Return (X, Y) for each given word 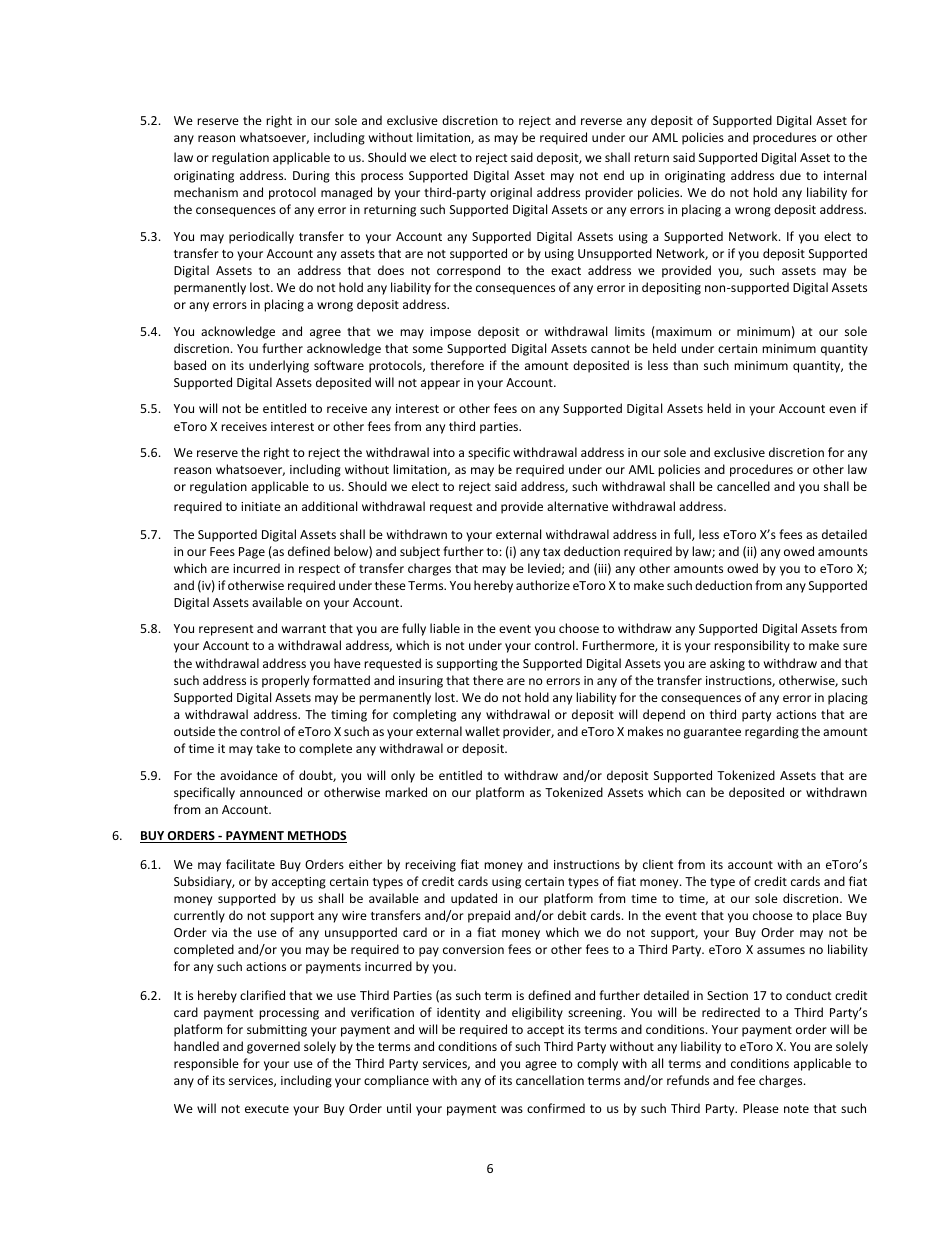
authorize (543, 585)
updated (474, 899)
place (827, 916)
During (311, 177)
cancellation (550, 1080)
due (790, 175)
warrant (304, 629)
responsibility (752, 646)
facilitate (250, 864)
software (339, 365)
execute (267, 1109)
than (685, 365)
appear (440, 385)
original (511, 193)
